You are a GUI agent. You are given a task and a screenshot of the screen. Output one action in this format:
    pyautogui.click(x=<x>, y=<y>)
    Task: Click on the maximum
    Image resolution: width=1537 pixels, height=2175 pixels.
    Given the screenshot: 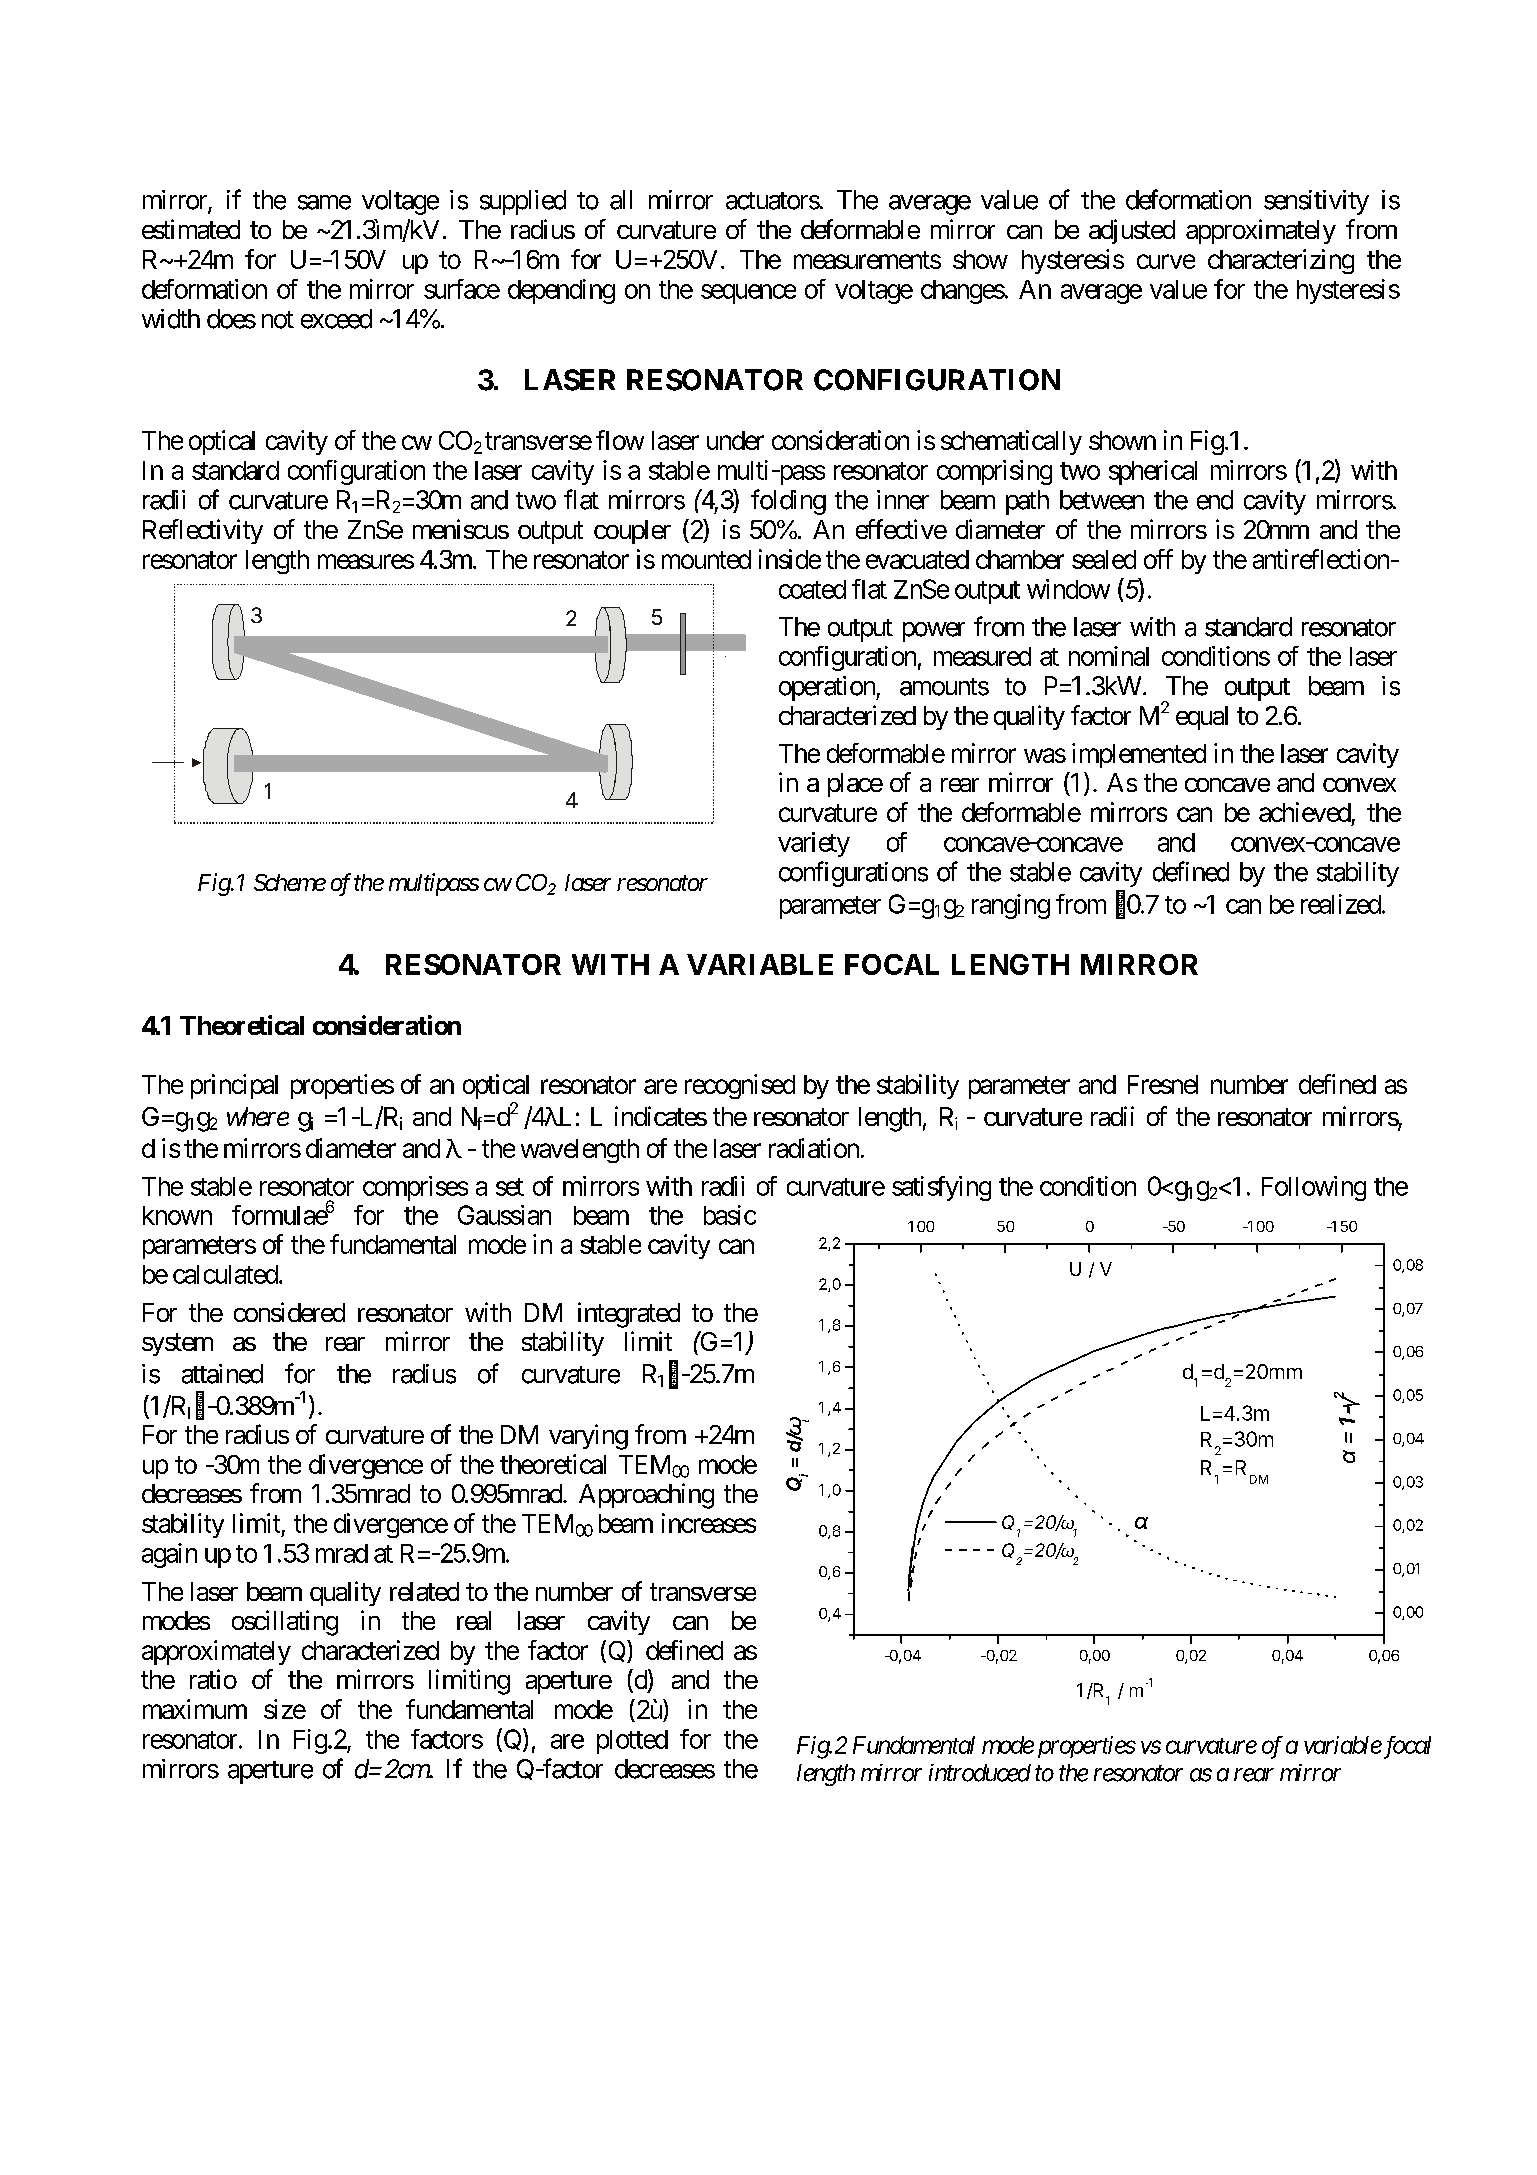 What is the action you would take?
    pyautogui.click(x=195, y=1709)
